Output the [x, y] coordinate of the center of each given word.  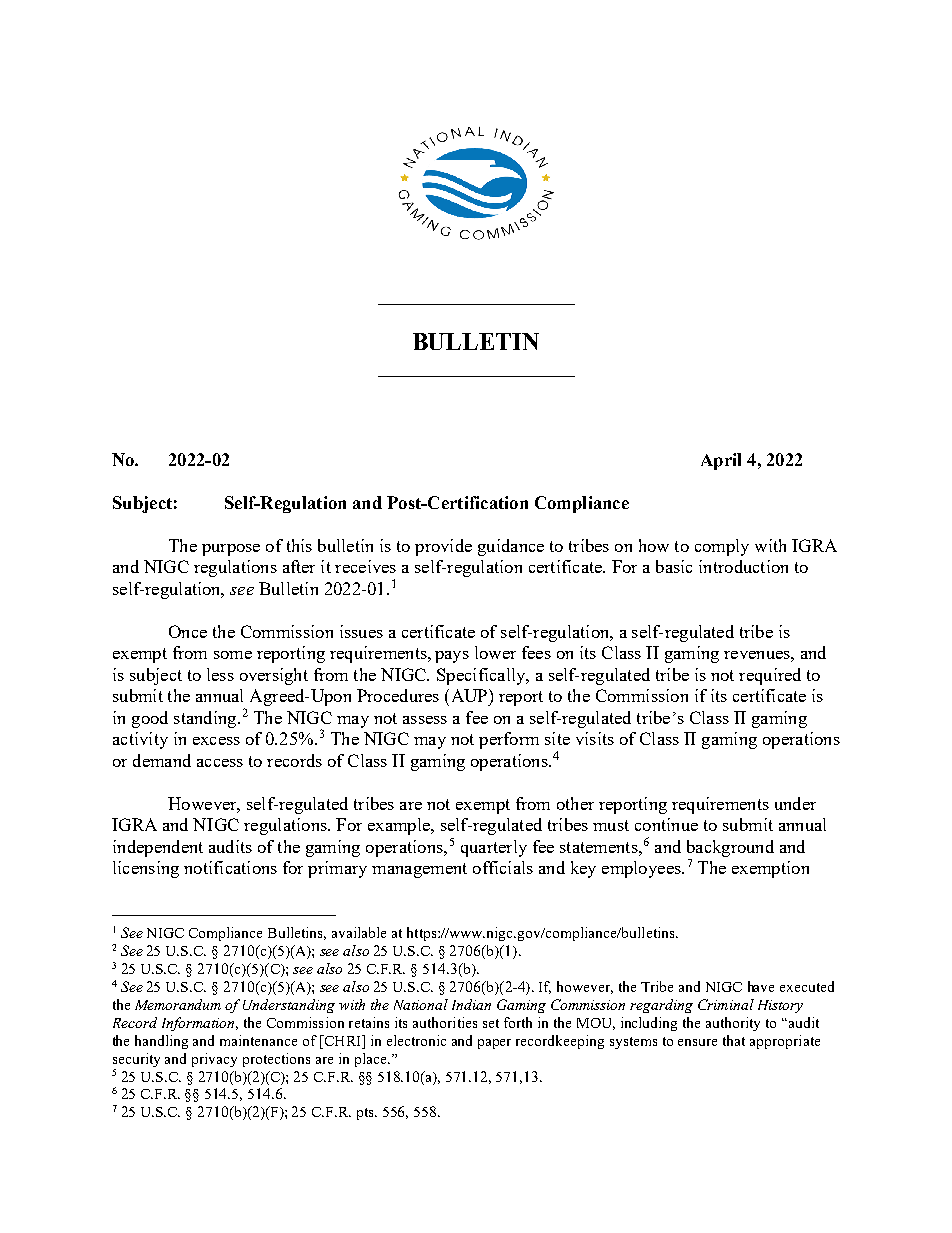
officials [503, 867]
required [770, 676]
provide [443, 547]
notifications [230, 867]
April [721, 461]
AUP [469, 695]
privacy [214, 1060]
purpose [231, 550]
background [730, 848]
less [220, 674]
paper [494, 1044]
